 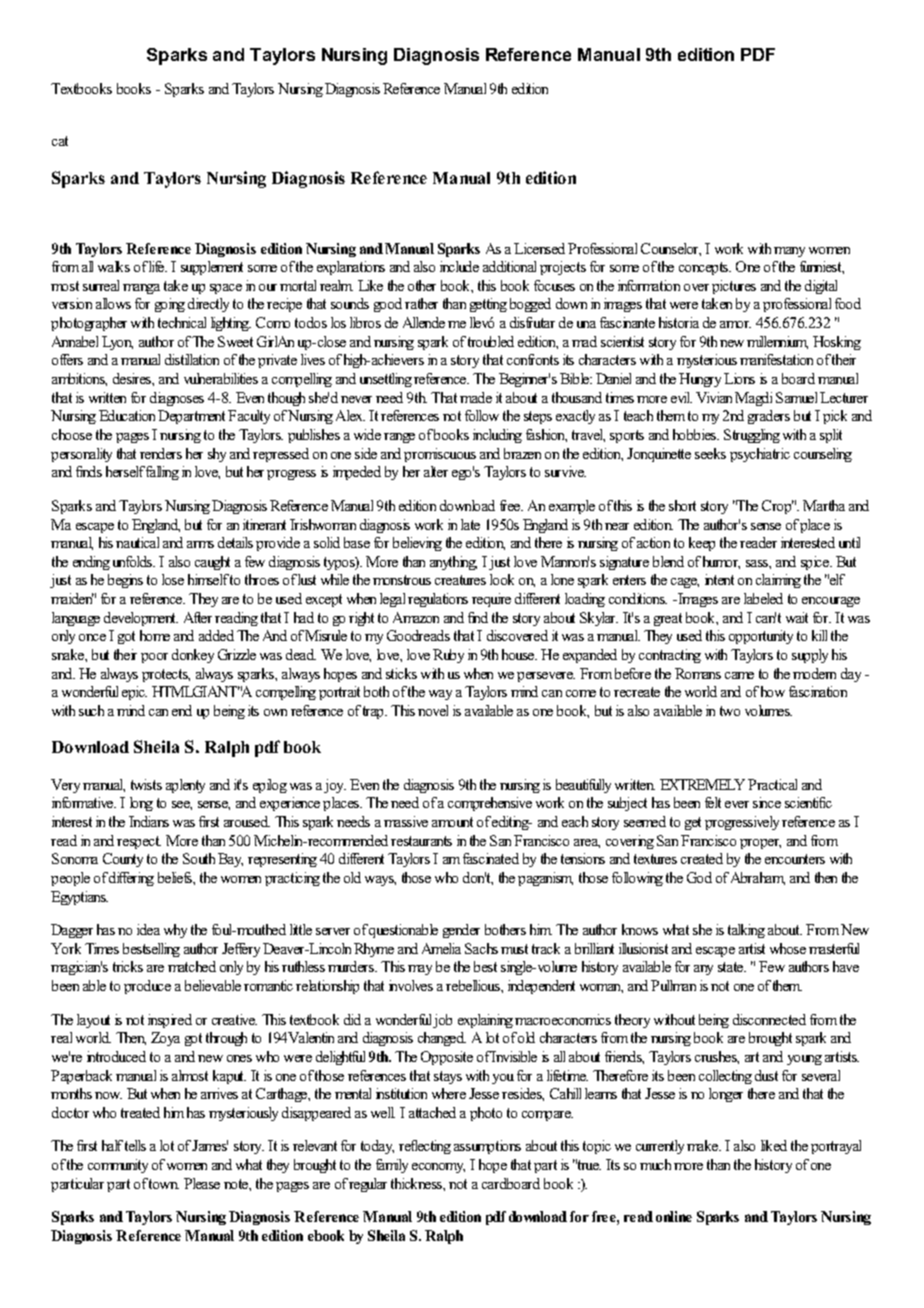 I want to click on Please, so click(x=202, y=1183).
